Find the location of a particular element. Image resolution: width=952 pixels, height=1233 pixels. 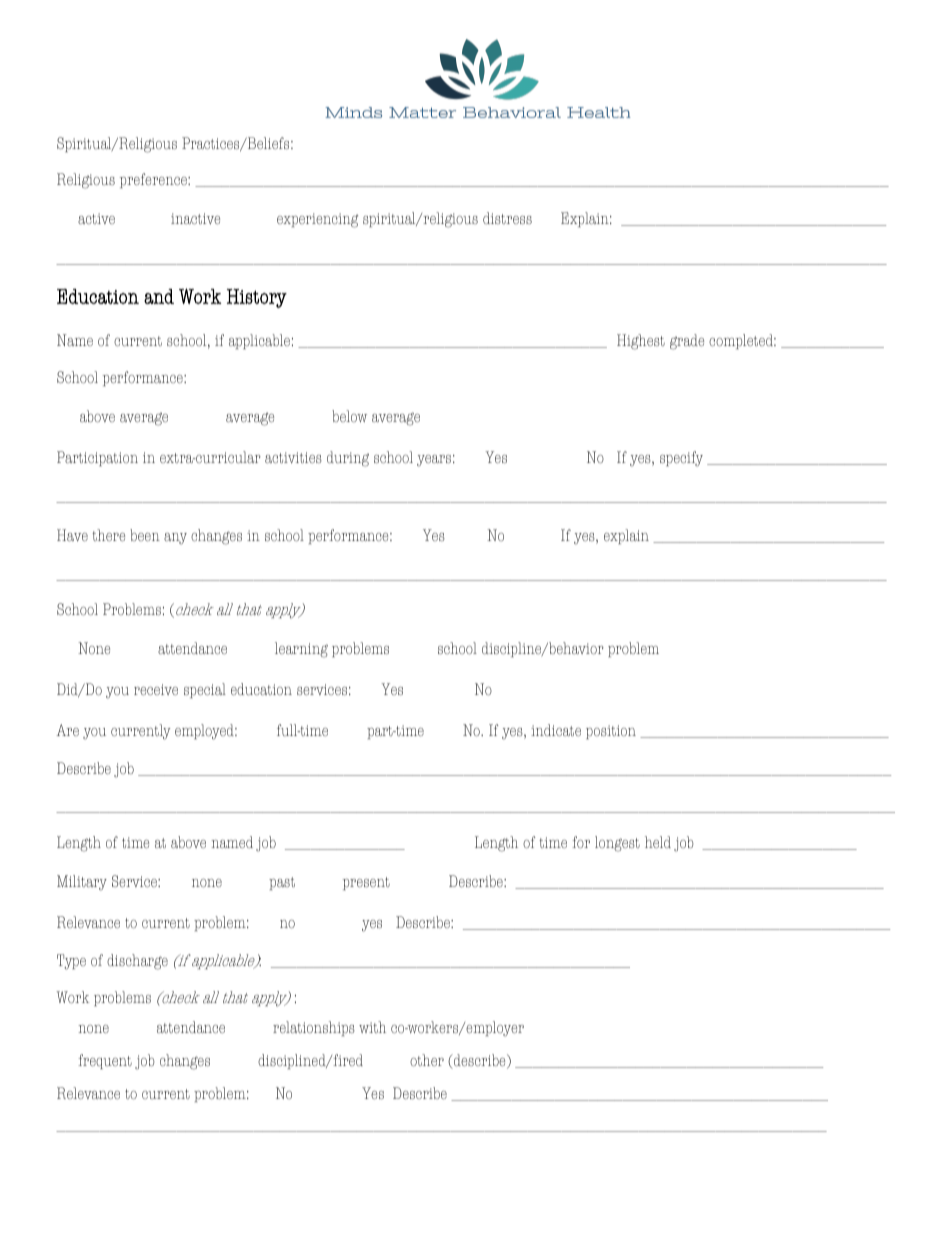

been is located at coordinates (145, 535).
